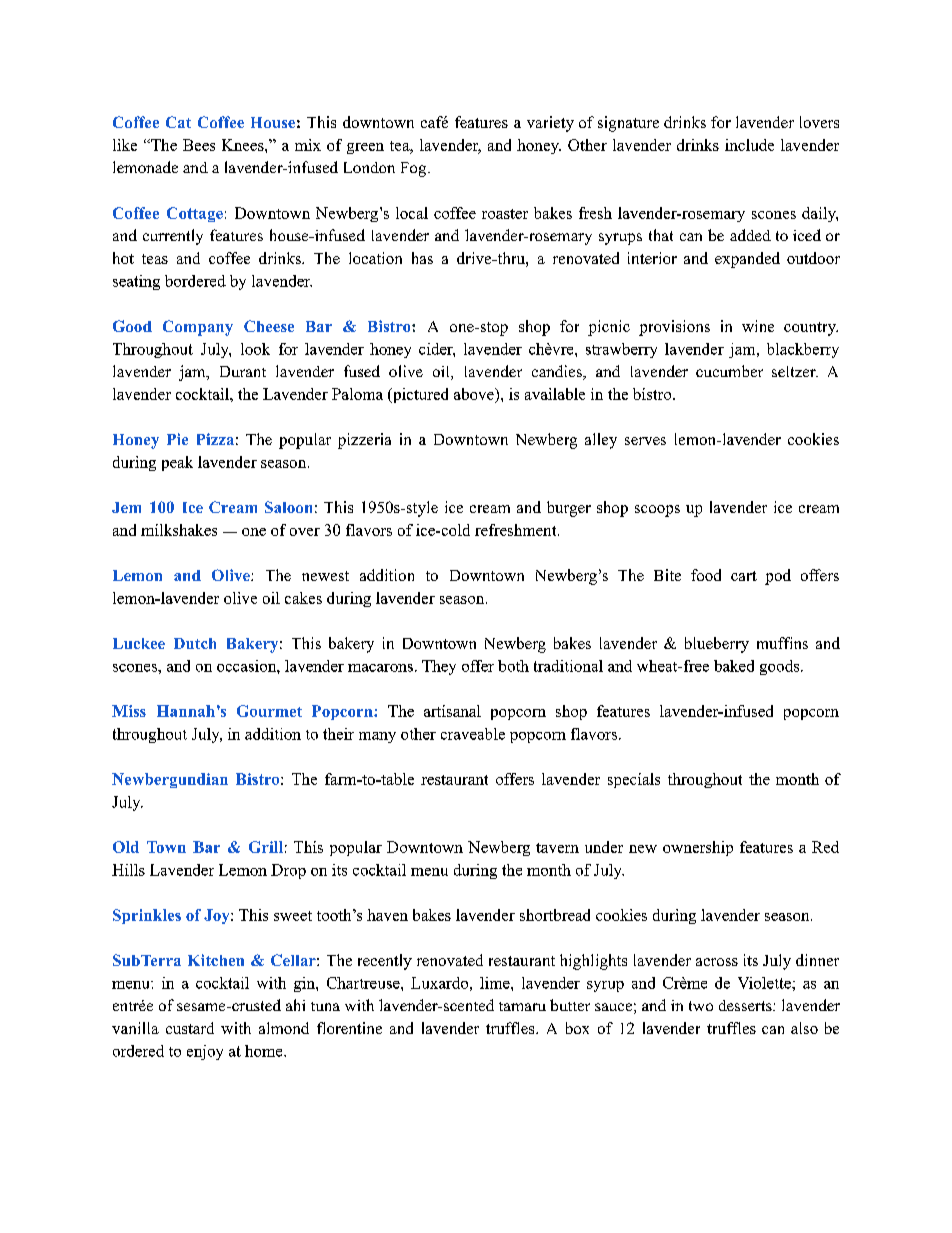  What do you see at coordinates (415, 169) in the screenshot?
I see `Fog` at bounding box center [415, 169].
